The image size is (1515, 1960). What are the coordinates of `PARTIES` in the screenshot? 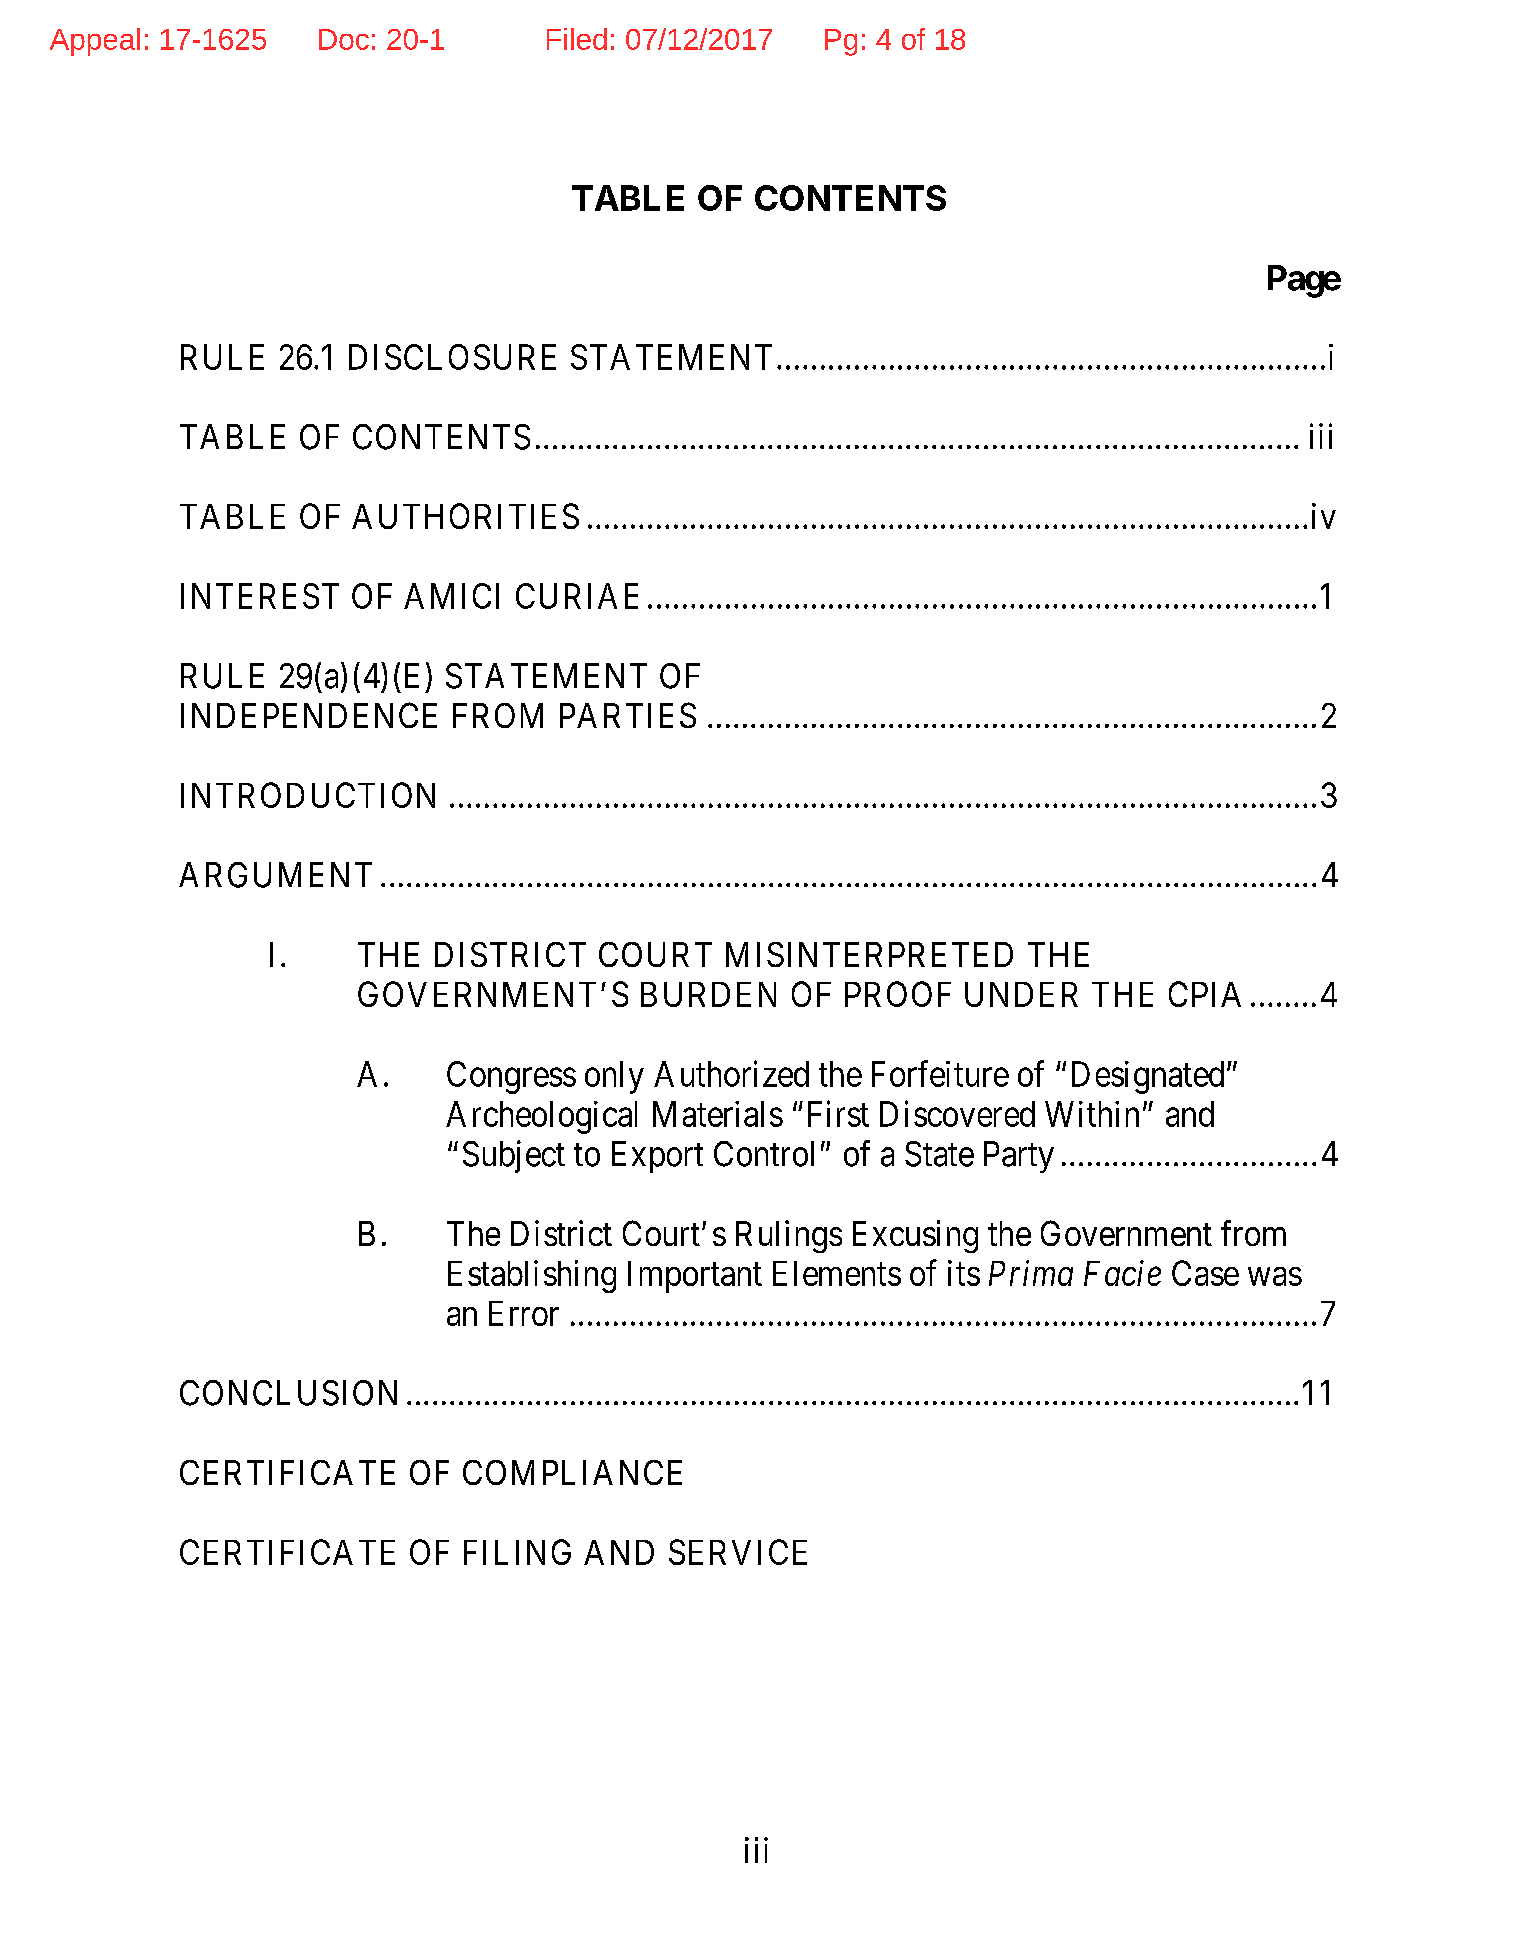 It's located at (628, 715).
